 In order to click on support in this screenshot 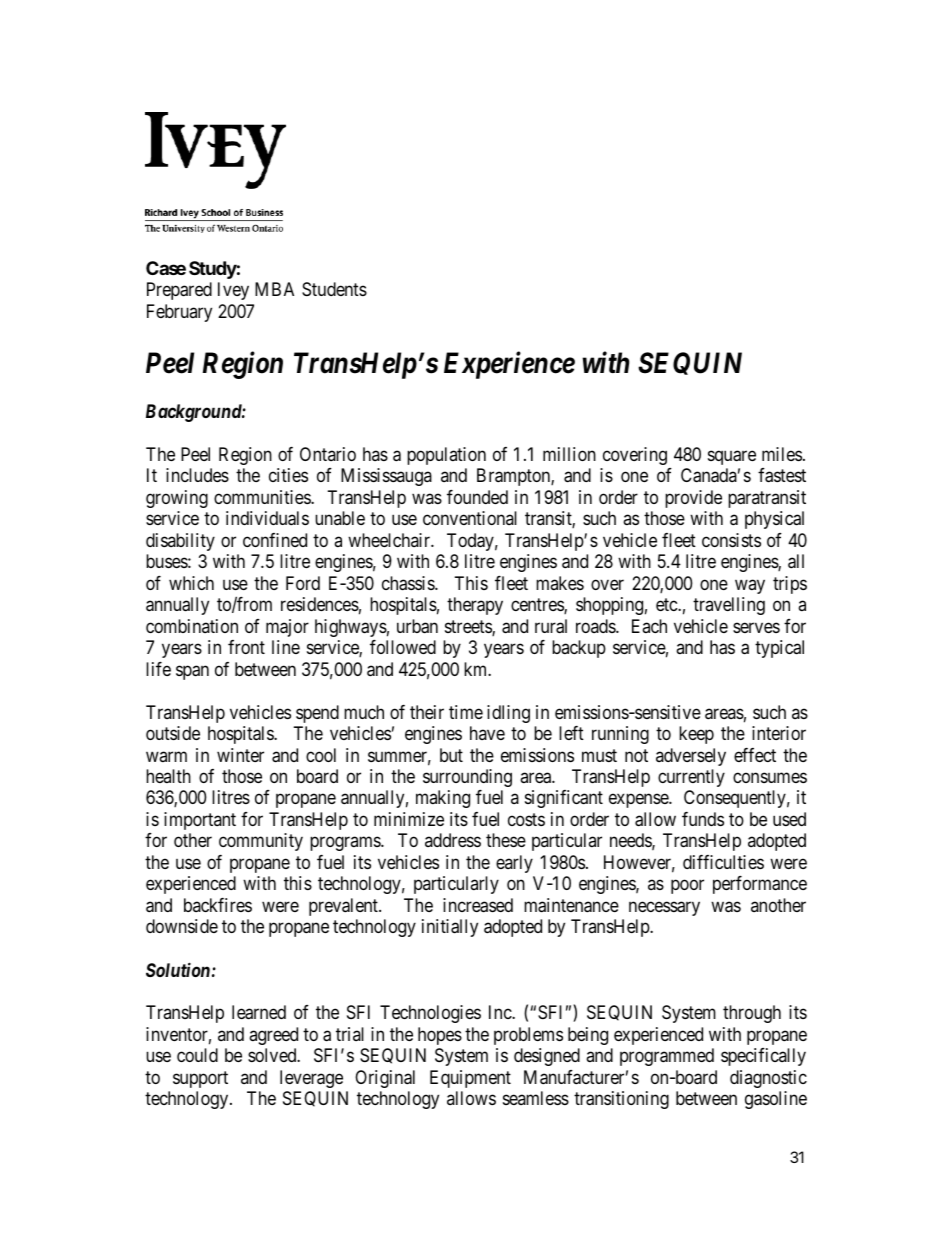, I will do `click(200, 1079)`.
